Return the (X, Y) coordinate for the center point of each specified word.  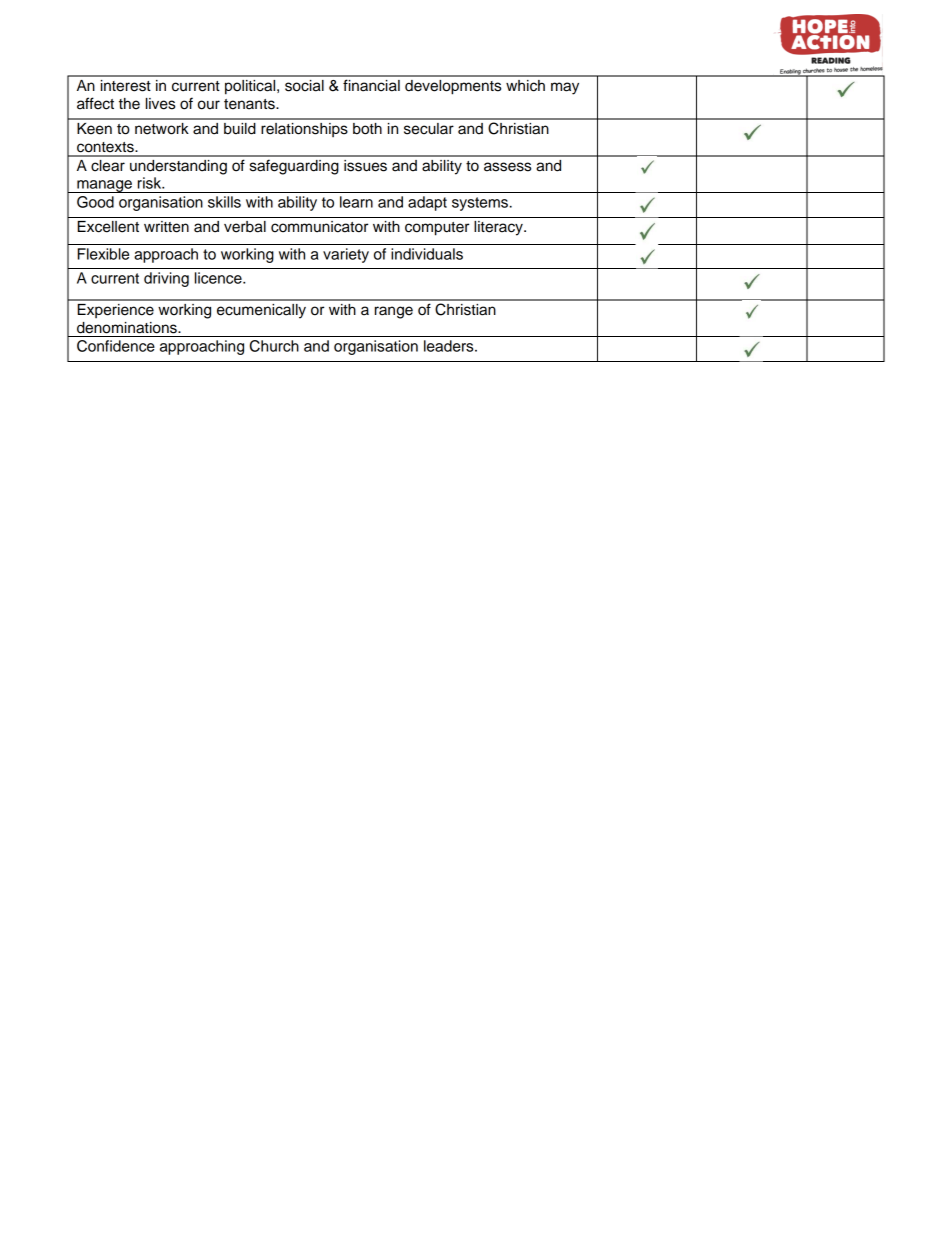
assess (507, 167)
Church (274, 346)
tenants (250, 104)
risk (151, 183)
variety (346, 255)
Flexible (103, 254)
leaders (450, 346)
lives (160, 104)
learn (356, 202)
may (565, 88)
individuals (427, 254)
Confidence (116, 346)
